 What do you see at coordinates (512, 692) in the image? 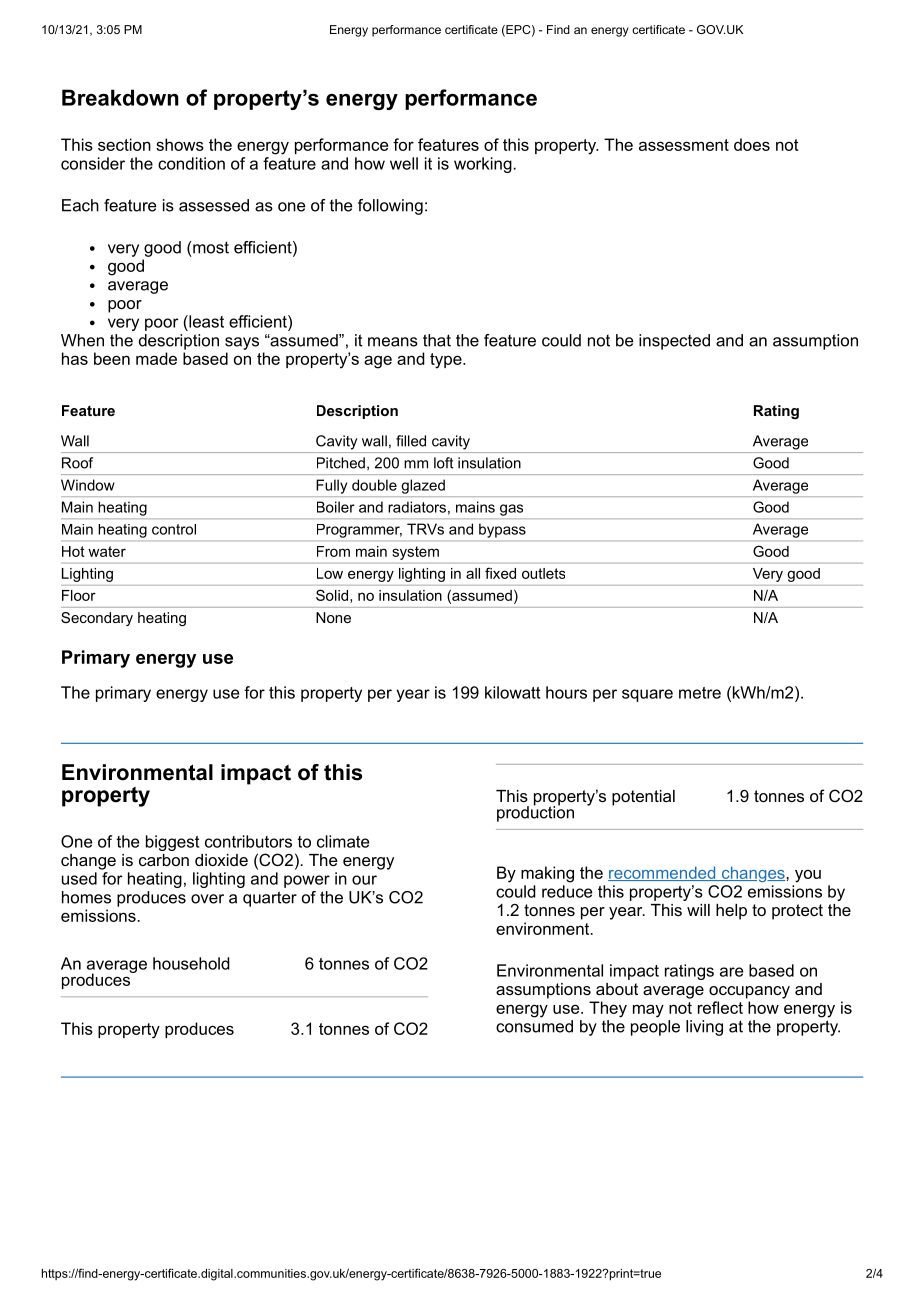
I see `kilowatt` at bounding box center [512, 692].
